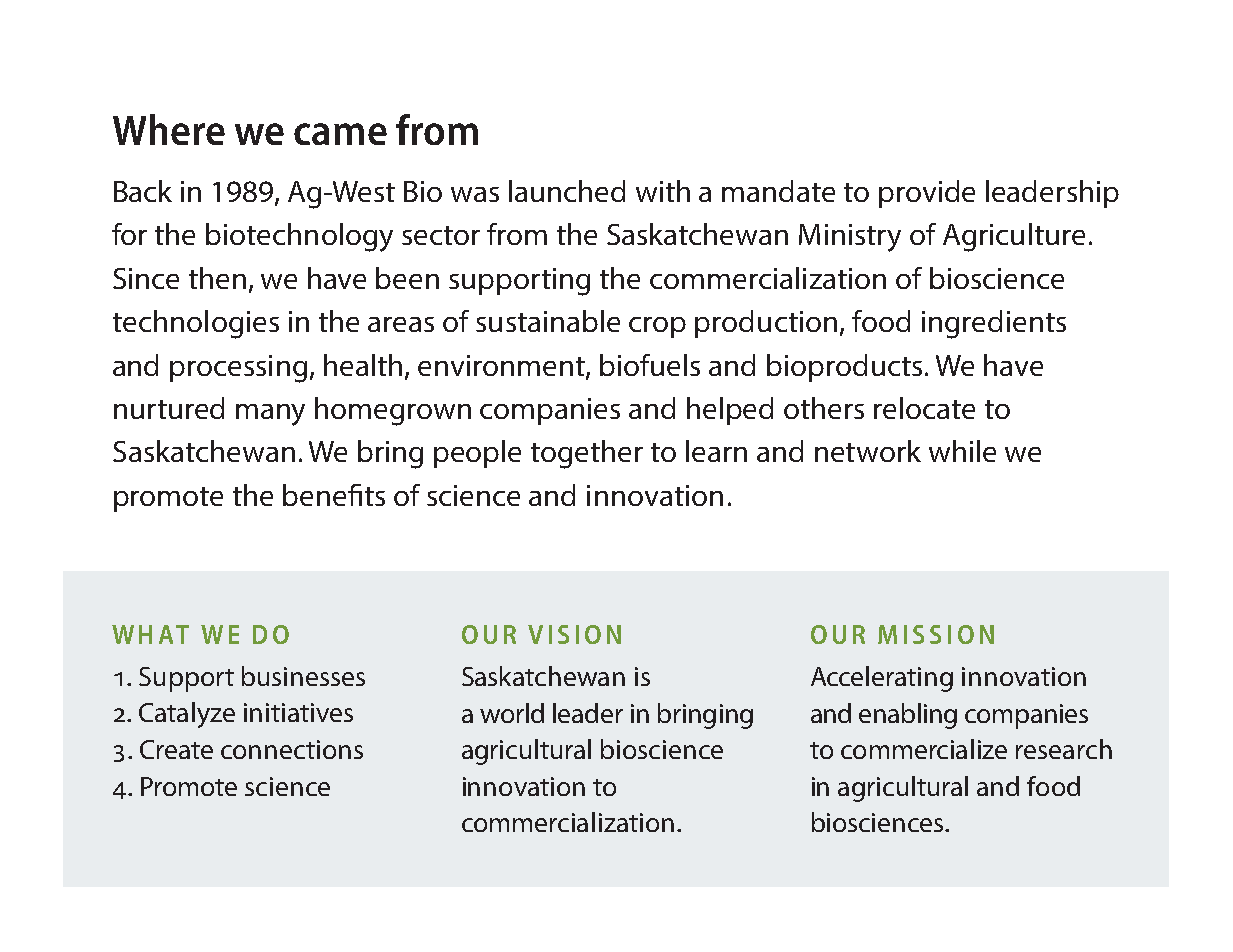 The height and width of the screenshot is (952, 1233). Describe the element at coordinates (994, 324) in the screenshot. I see `ingredients` at that location.
